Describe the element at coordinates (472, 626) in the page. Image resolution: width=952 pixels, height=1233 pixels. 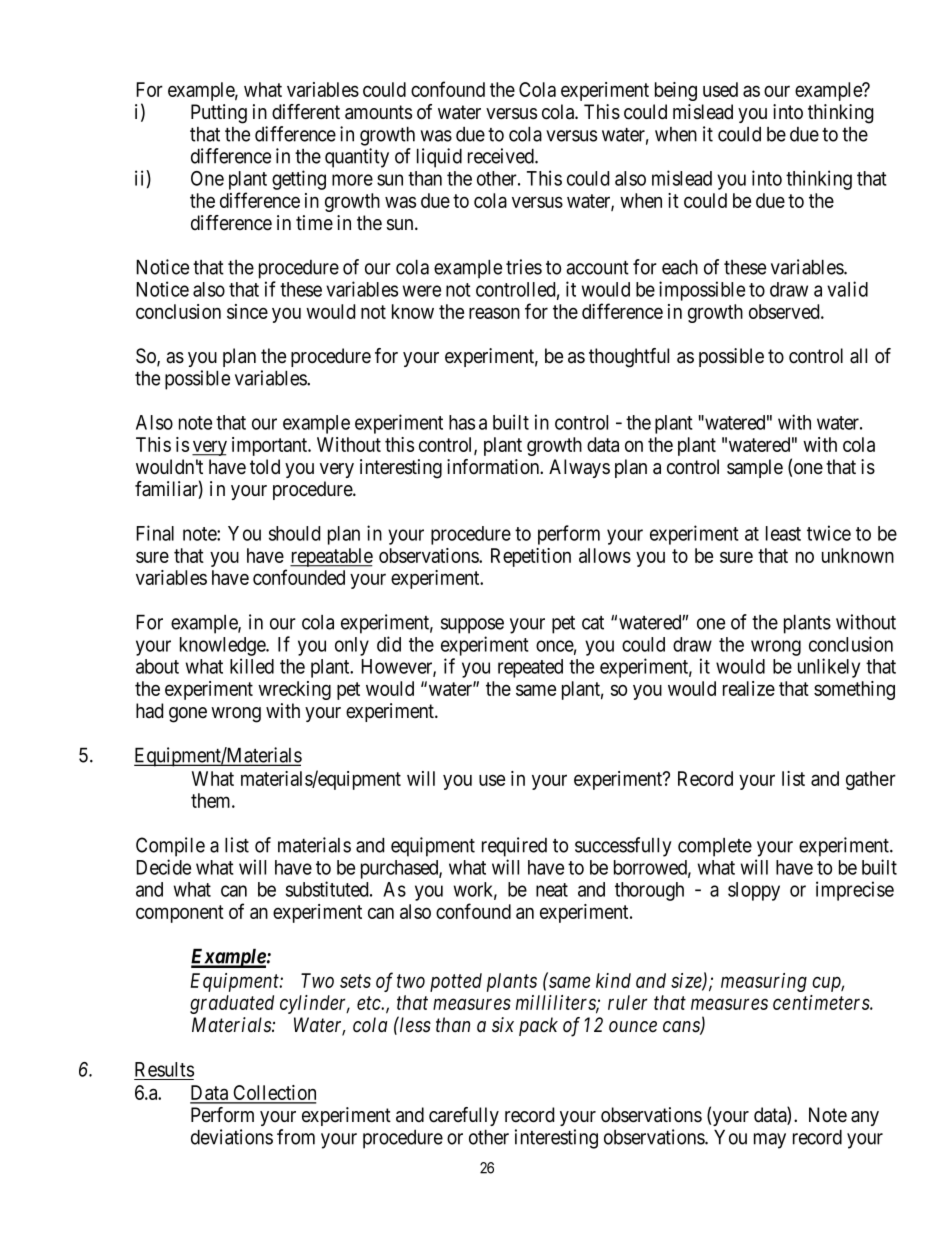
I see `suppose` at that location.
